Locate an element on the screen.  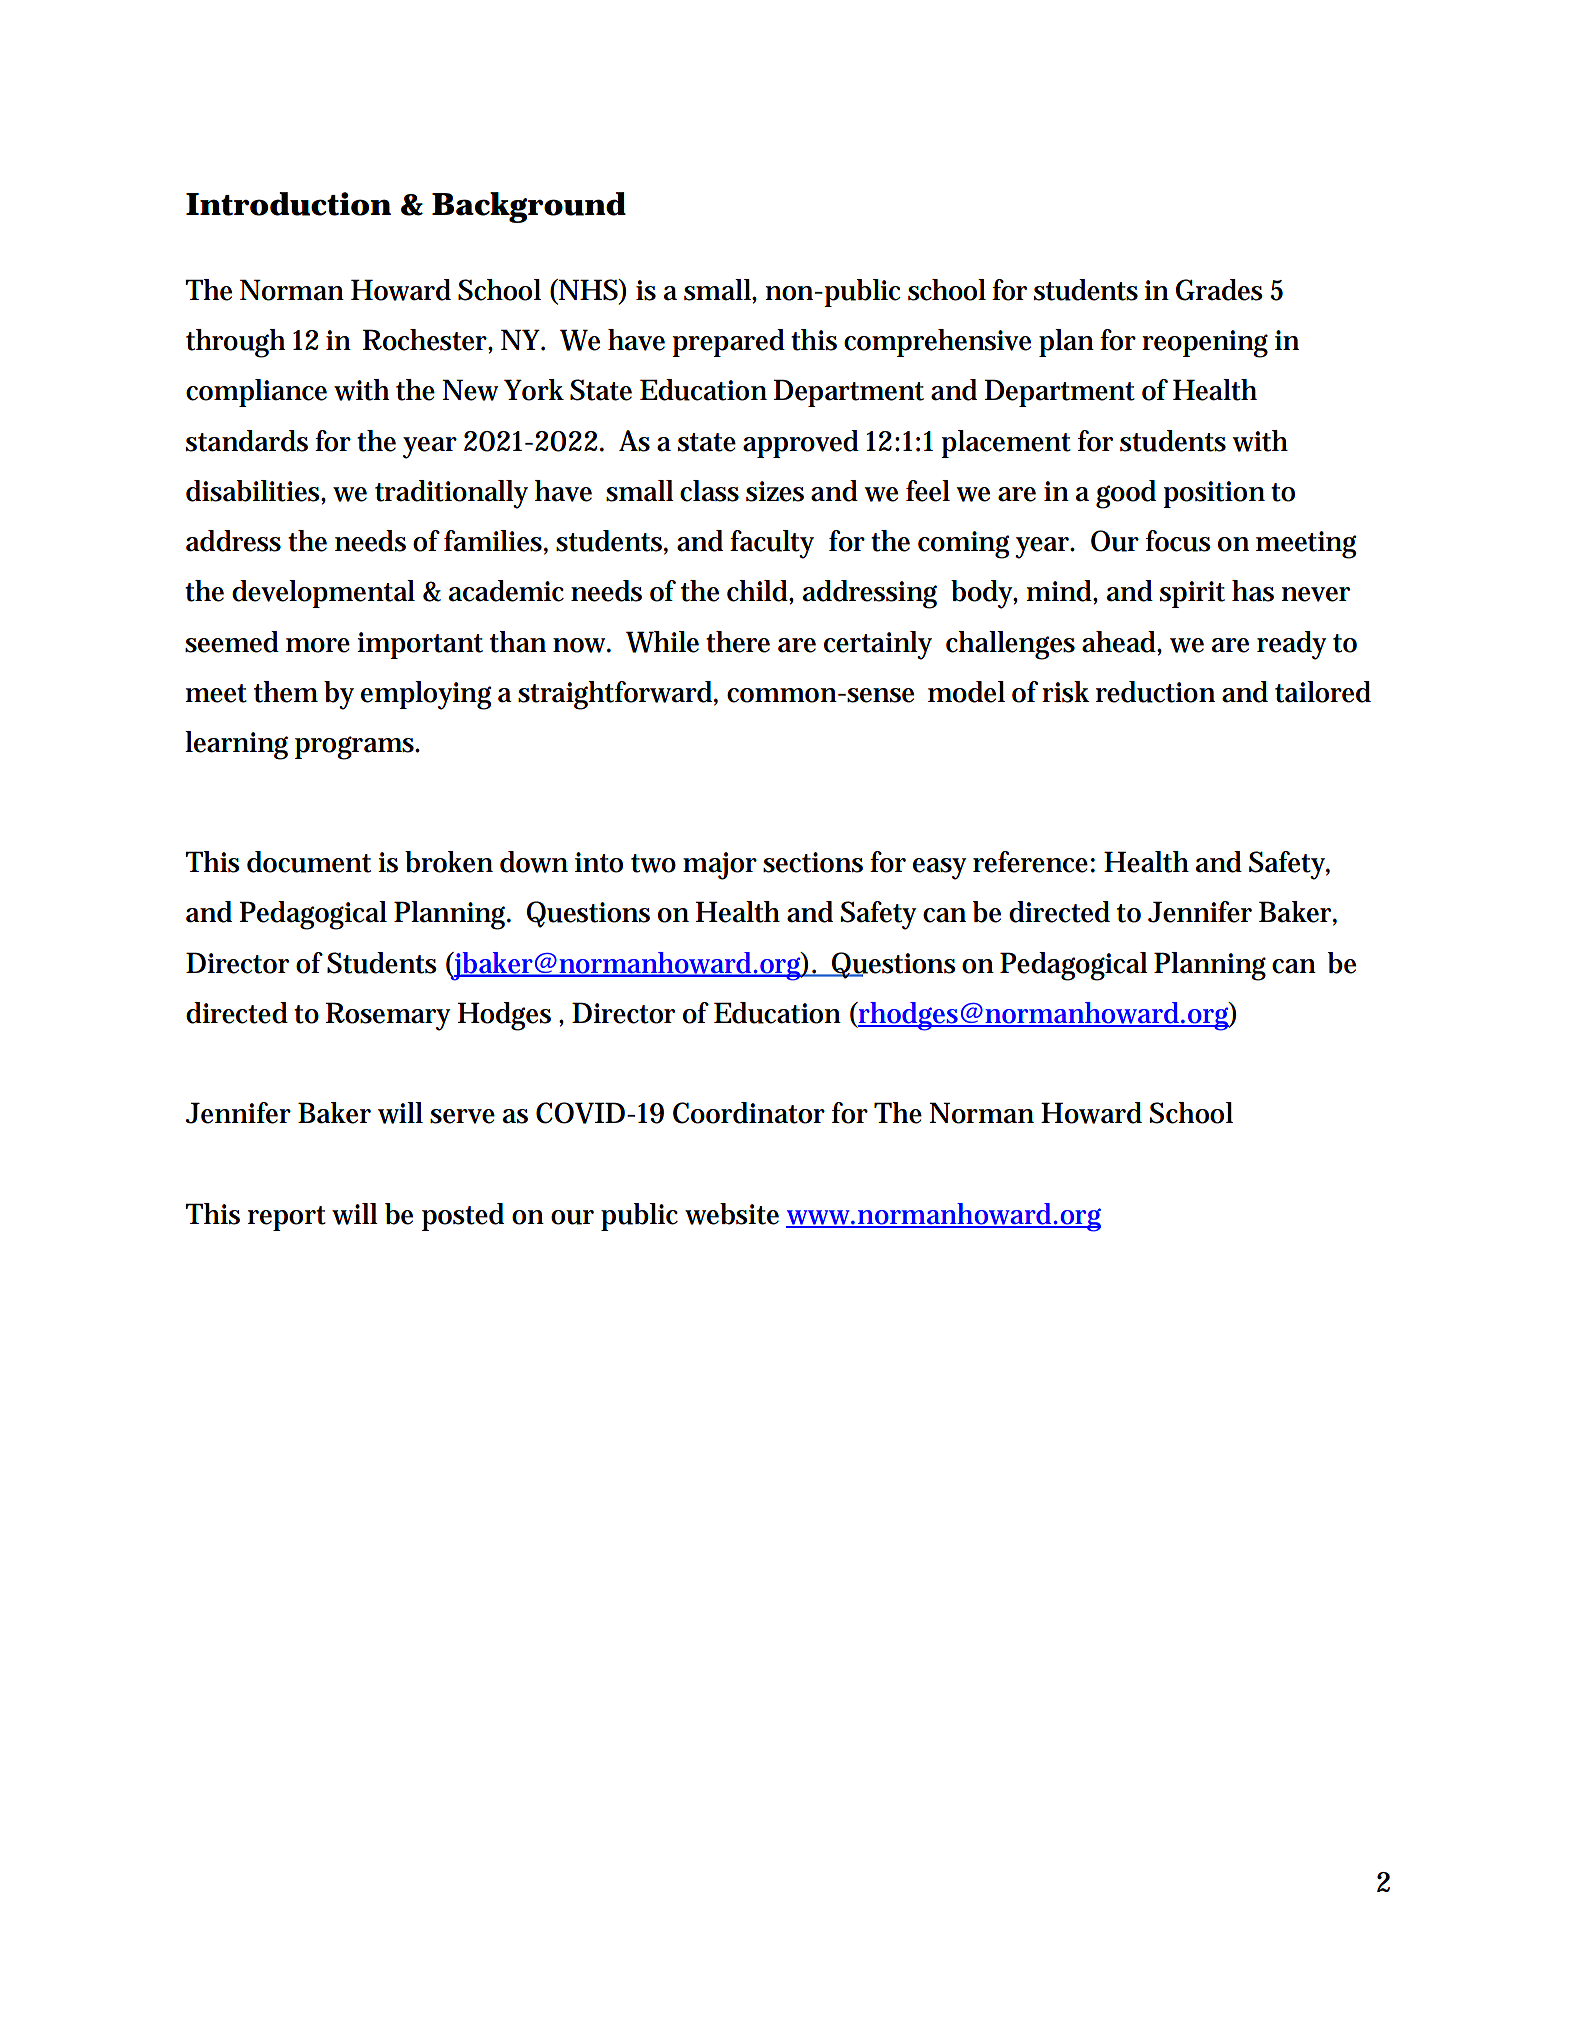
Grades is located at coordinates (1219, 290).
